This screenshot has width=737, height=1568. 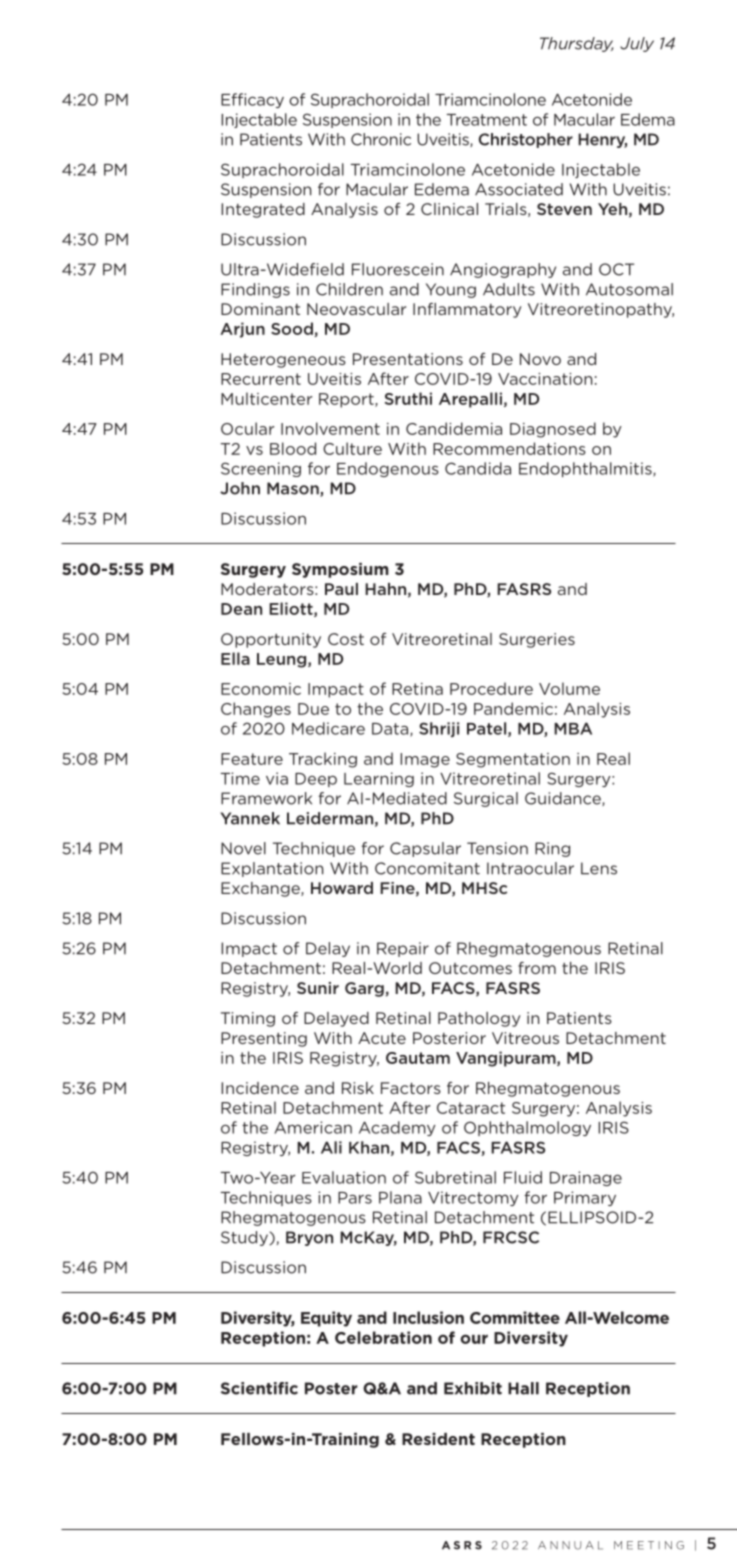 I want to click on Blood, so click(x=293, y=448).
